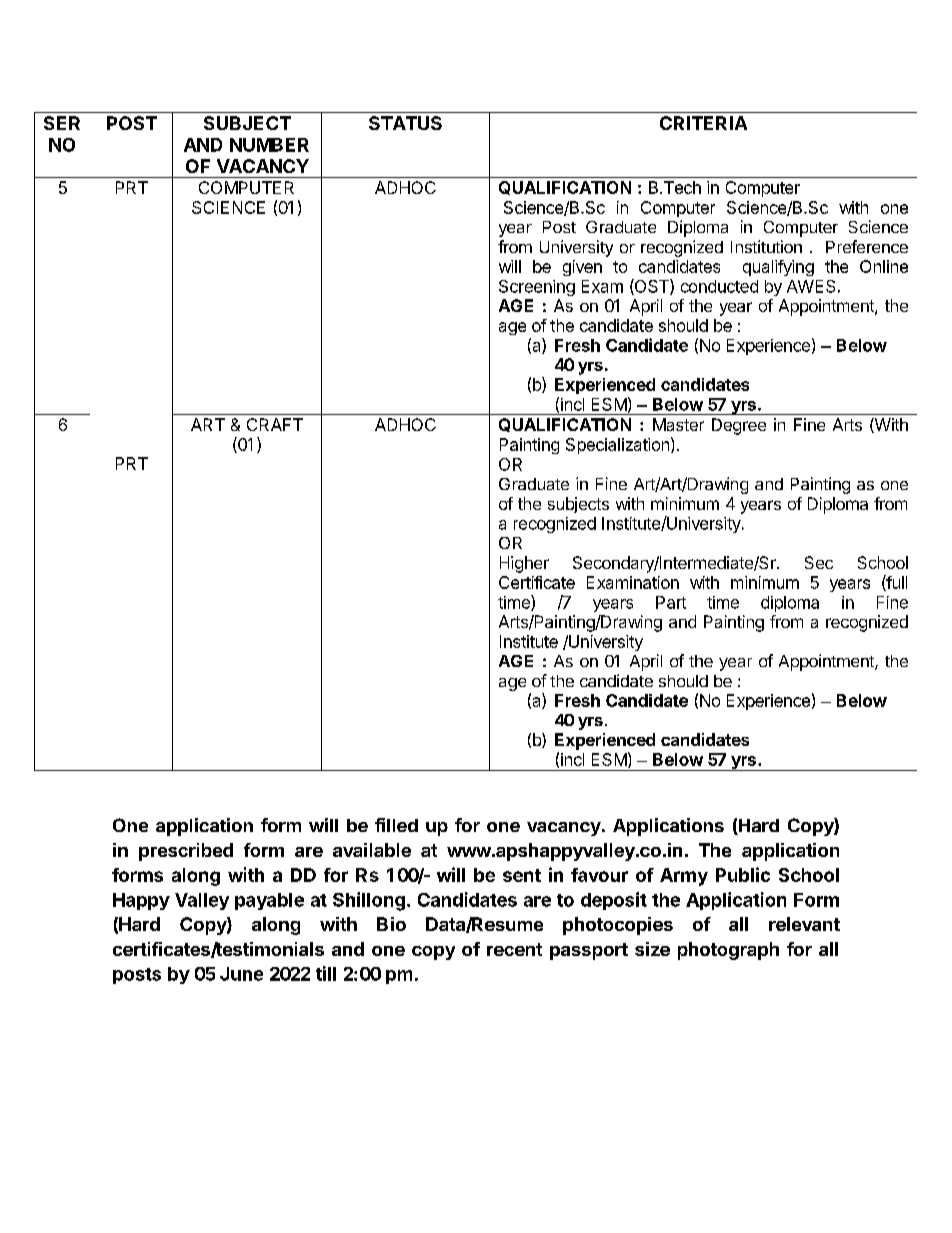 The image size is (952, 1233). I want to click on CRITERIA, so click(703, 123).
